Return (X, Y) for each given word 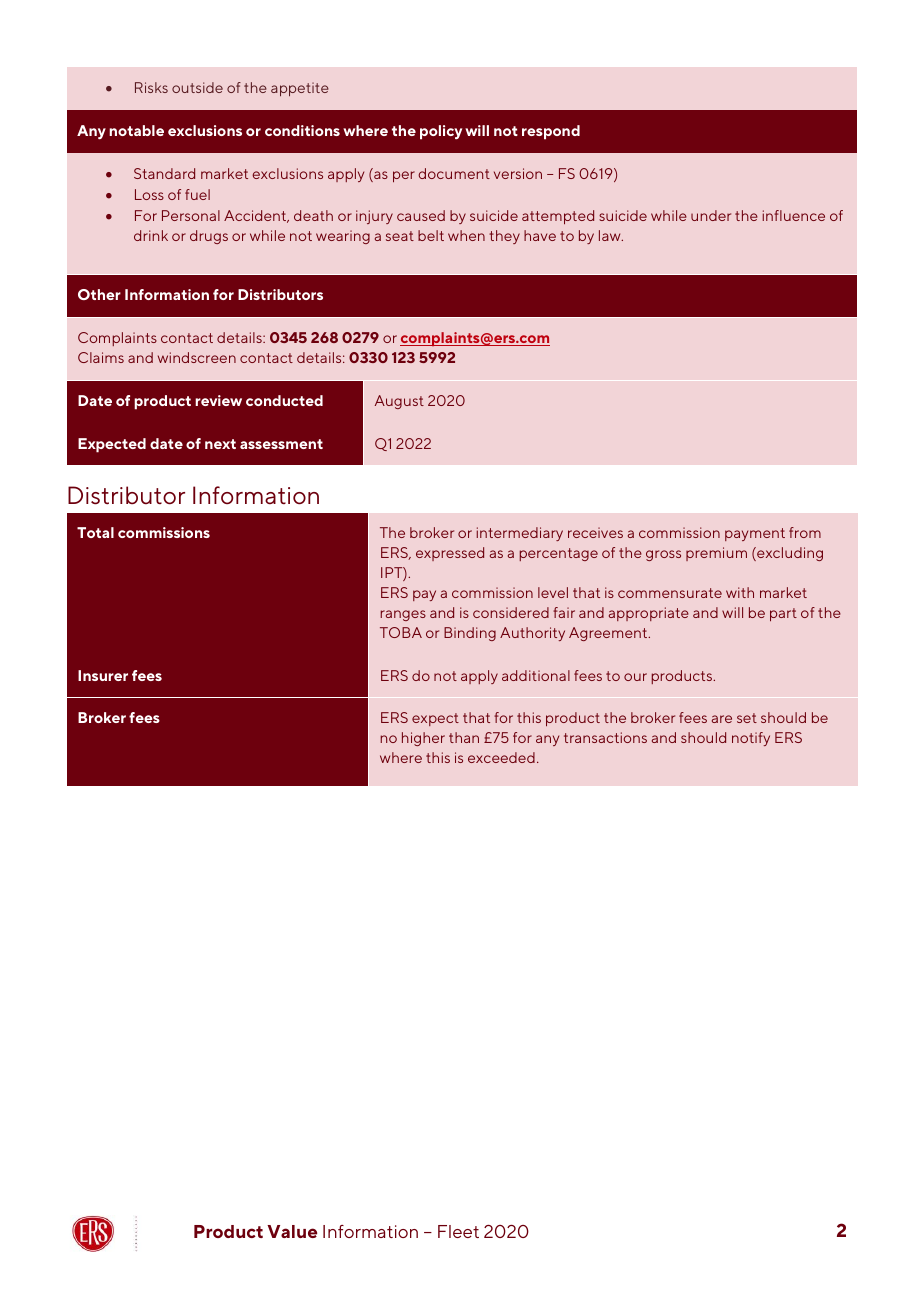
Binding (470, 634)
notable (136, 130)
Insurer (103, 675)
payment (755, 534)
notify (751, 739)
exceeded (501, 757)
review (218, 400)
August (399, 402)
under (711, 215)
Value (292, 1231)
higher (423, 739)
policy (441, 132)
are (722, 719)
